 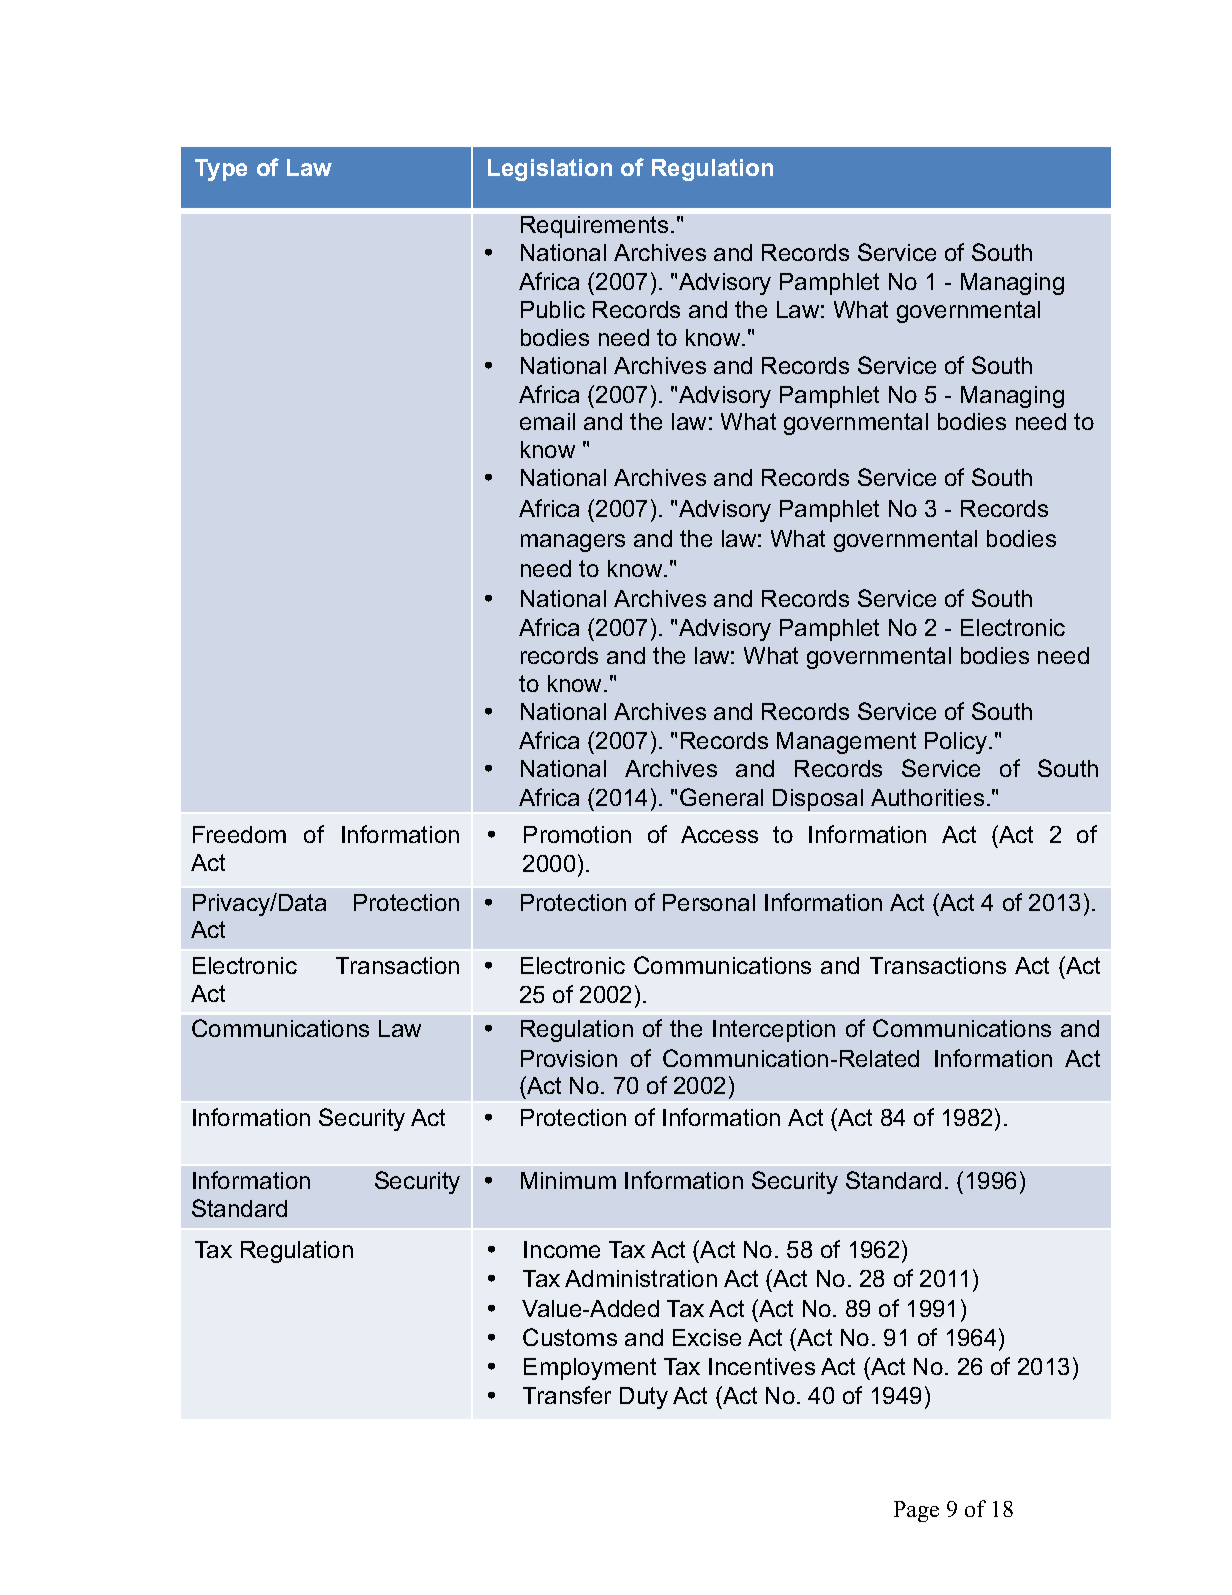 I want to click on Freedom, so click(x=239, y=834).
